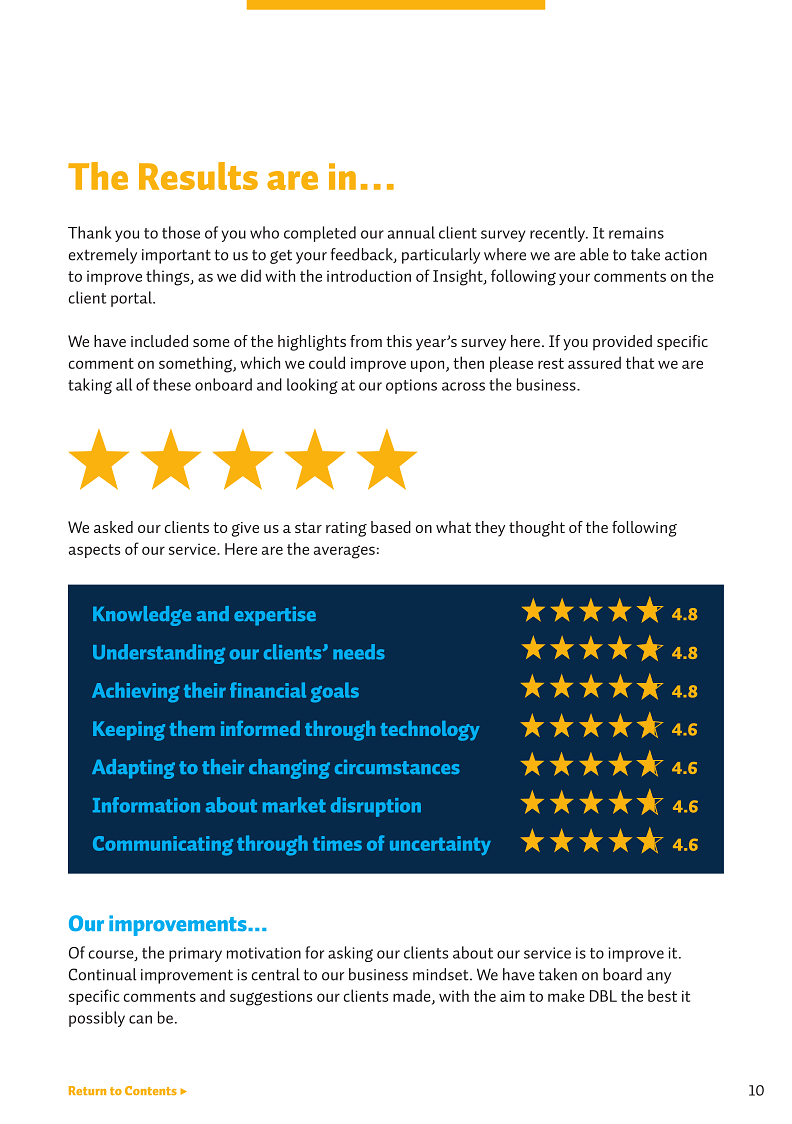 The height and width of the screenshot is (1124, 792). Describe the element at coordinates (376, 807) in the screenshot. I see `disruption` at that location.
